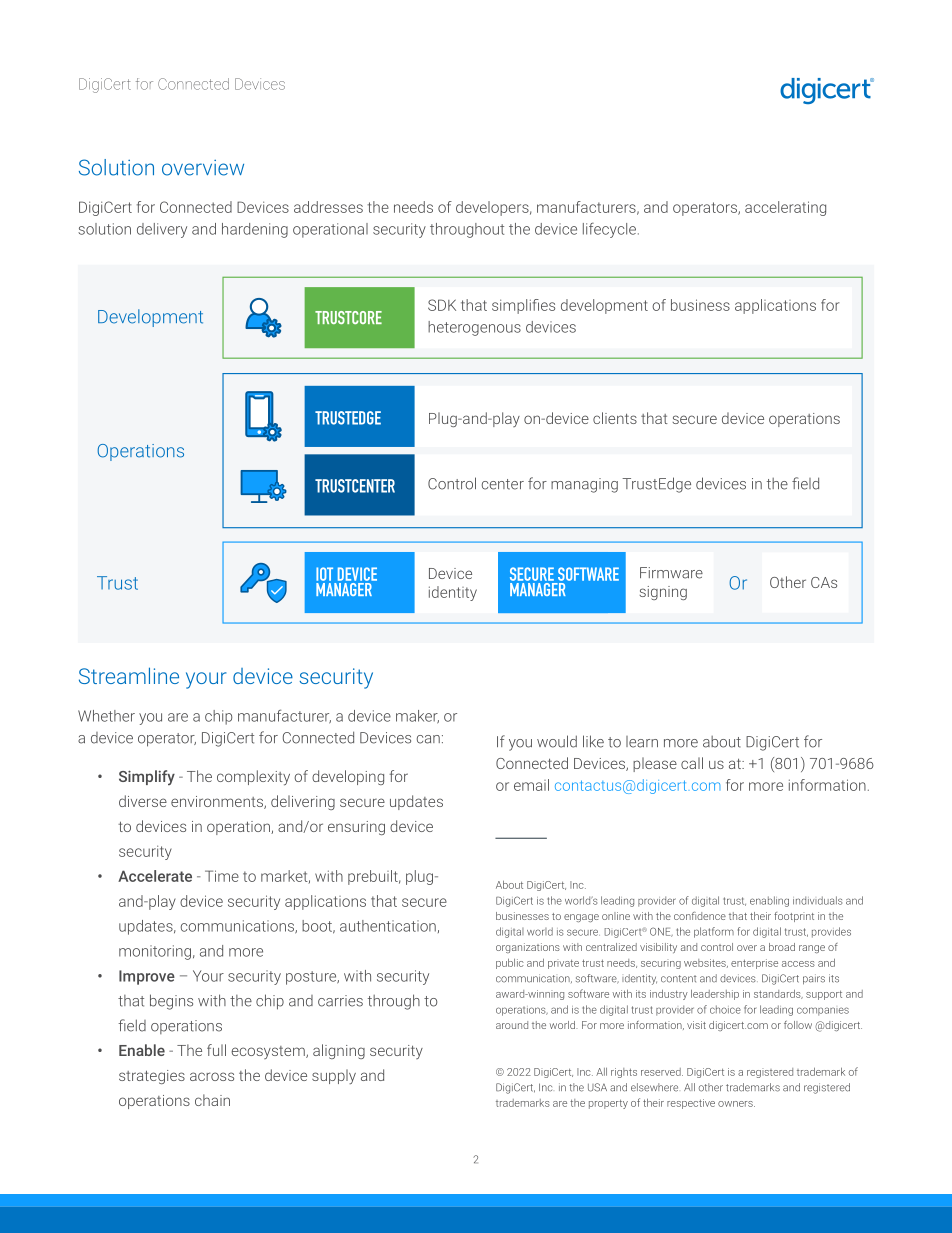 The width and height of the screenshot is (952, 1233). What do you see at coordinates (417, 717) in the screenshot?
I see `maker` at bounding box center [417, 717].
